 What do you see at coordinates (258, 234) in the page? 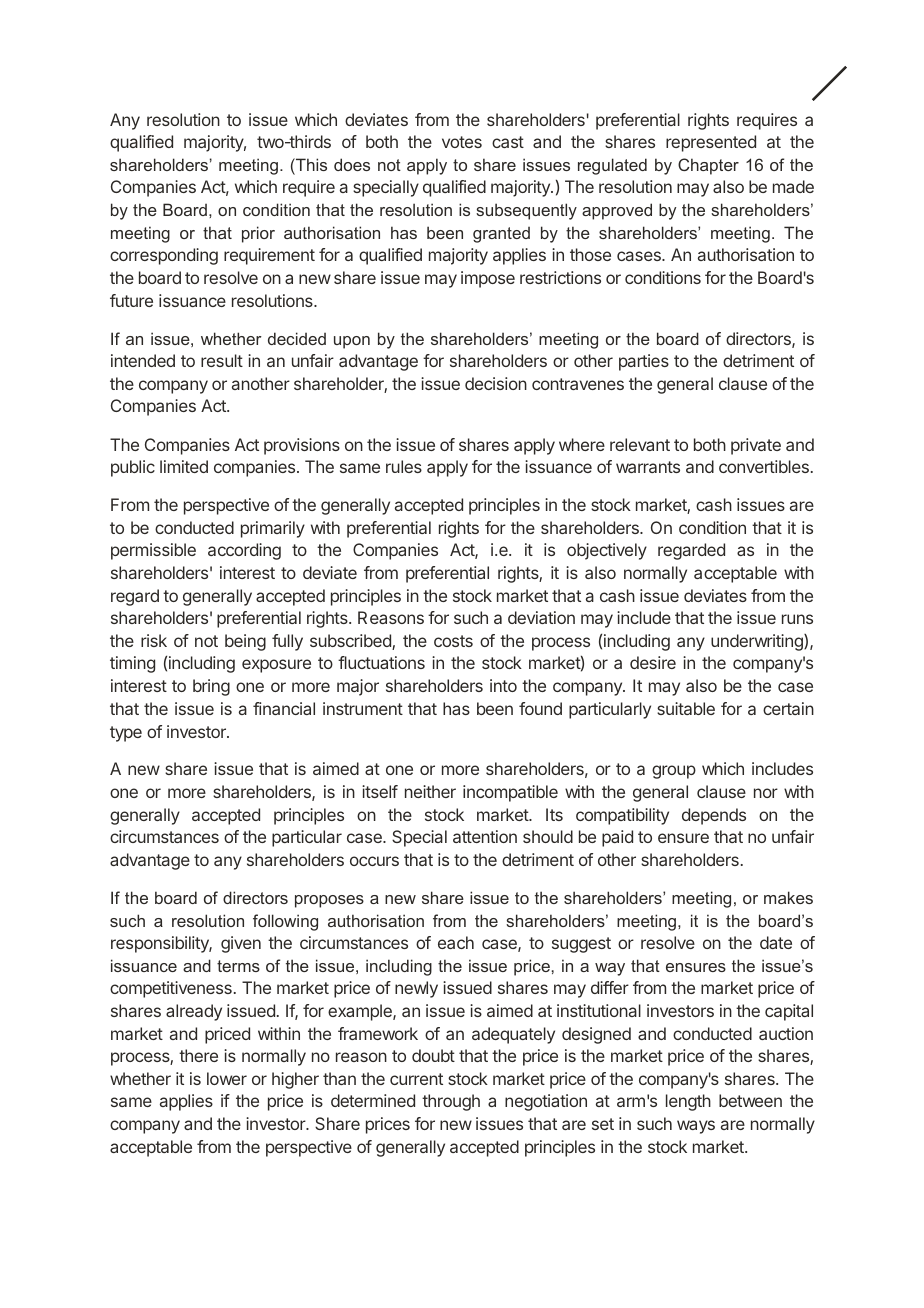
I see `prior` at bounding box center [258, 234].
